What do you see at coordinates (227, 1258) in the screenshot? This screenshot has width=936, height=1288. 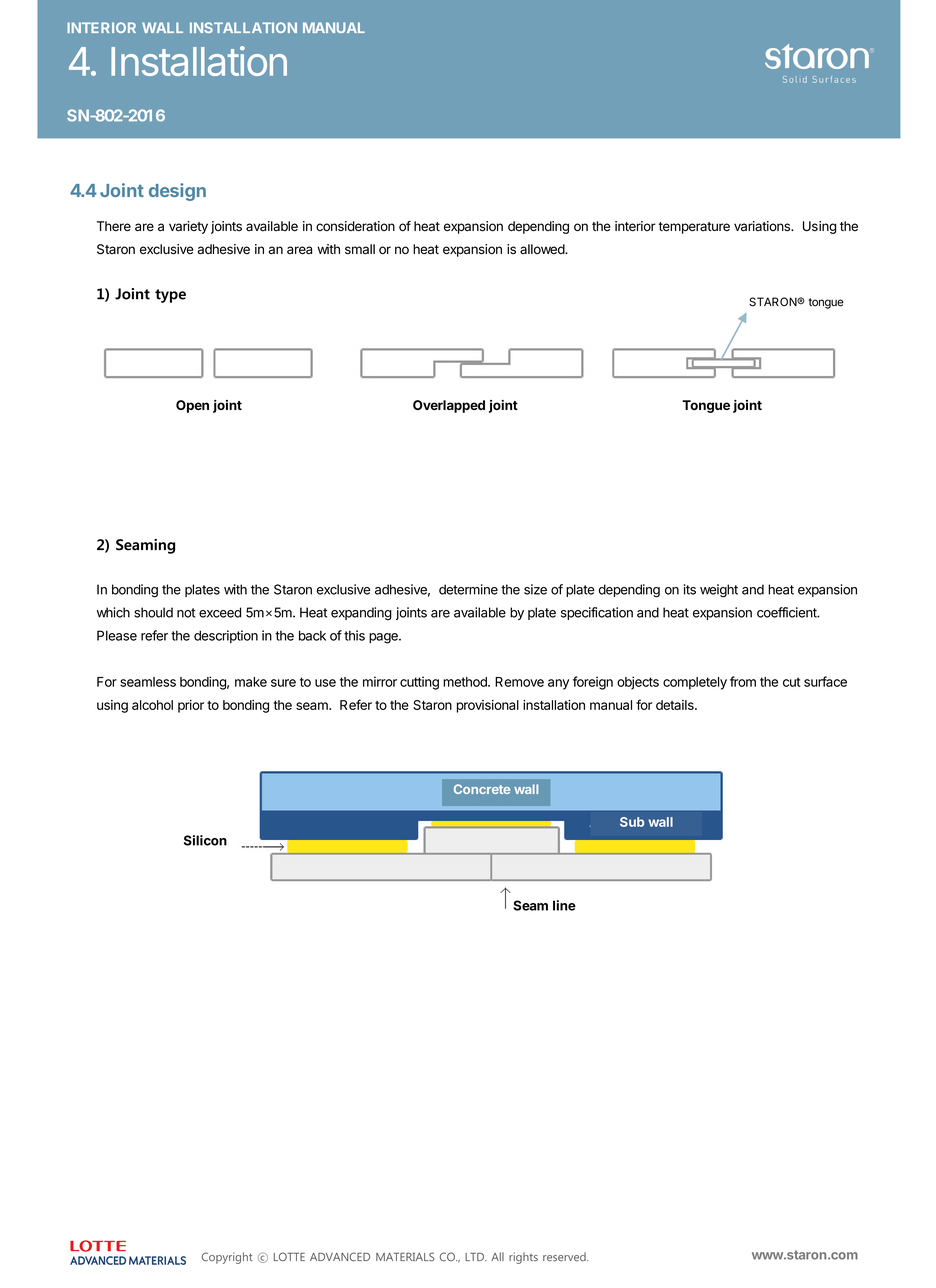 I see `Copyright` at bounding box center [227, 1258].
